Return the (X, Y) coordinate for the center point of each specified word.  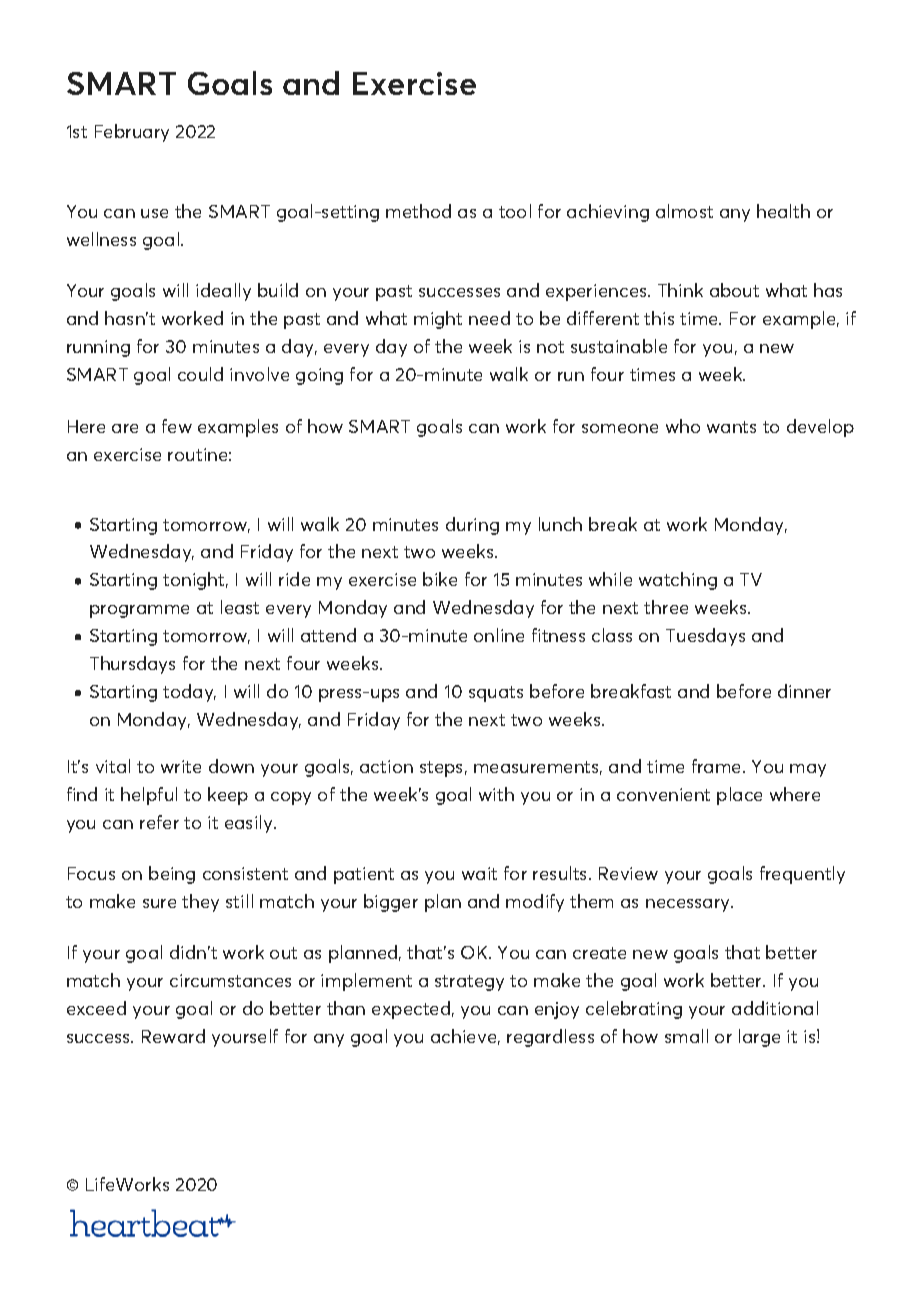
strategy (469, 983)
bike (440, 579)
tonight (195, 581)
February (132, 133)
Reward (173, 1036)
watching (678, 581)
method (418, 211)
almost (684, 211)
